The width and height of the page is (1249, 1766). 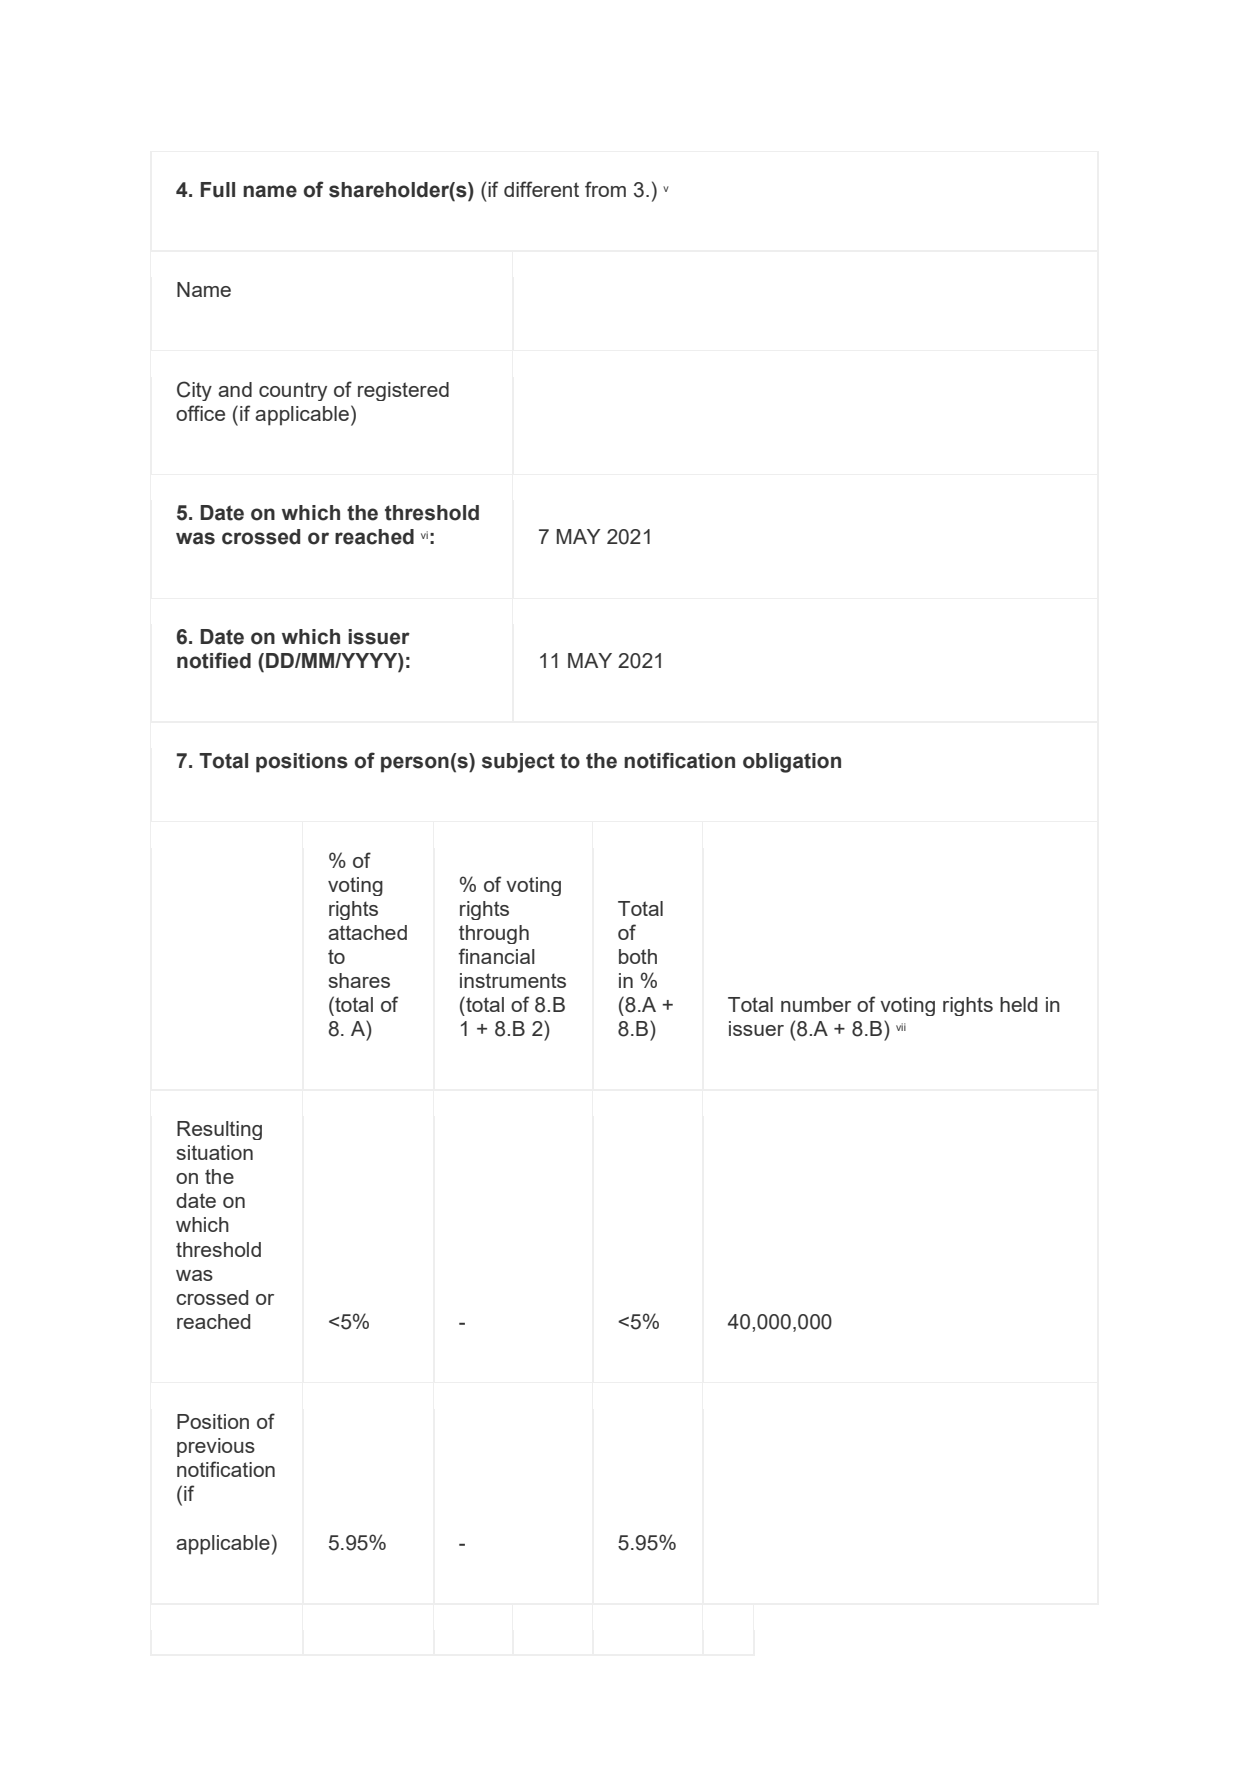 I want to click on shares, so click(x=359, y=980).
